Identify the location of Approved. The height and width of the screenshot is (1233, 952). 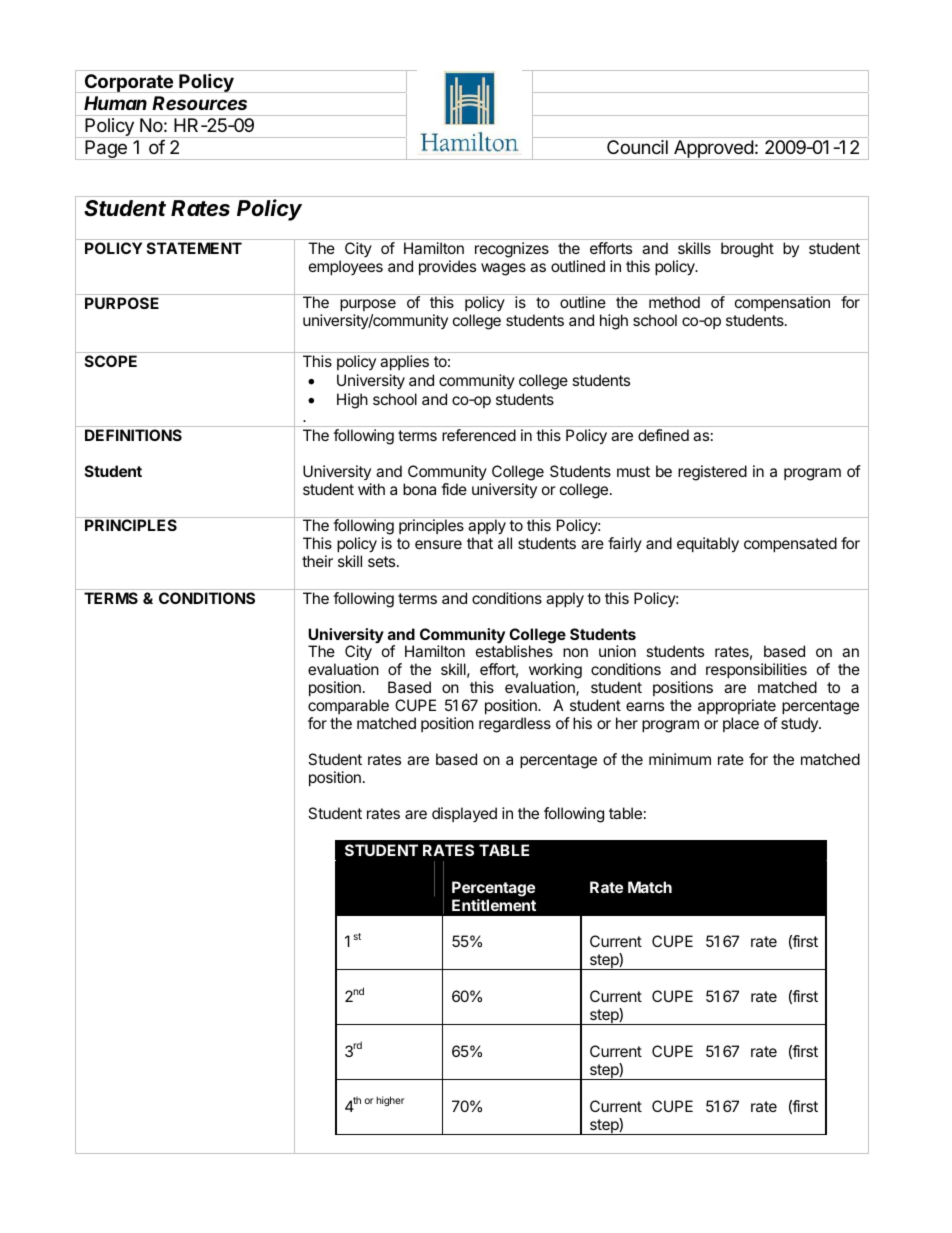
(713, 150).
